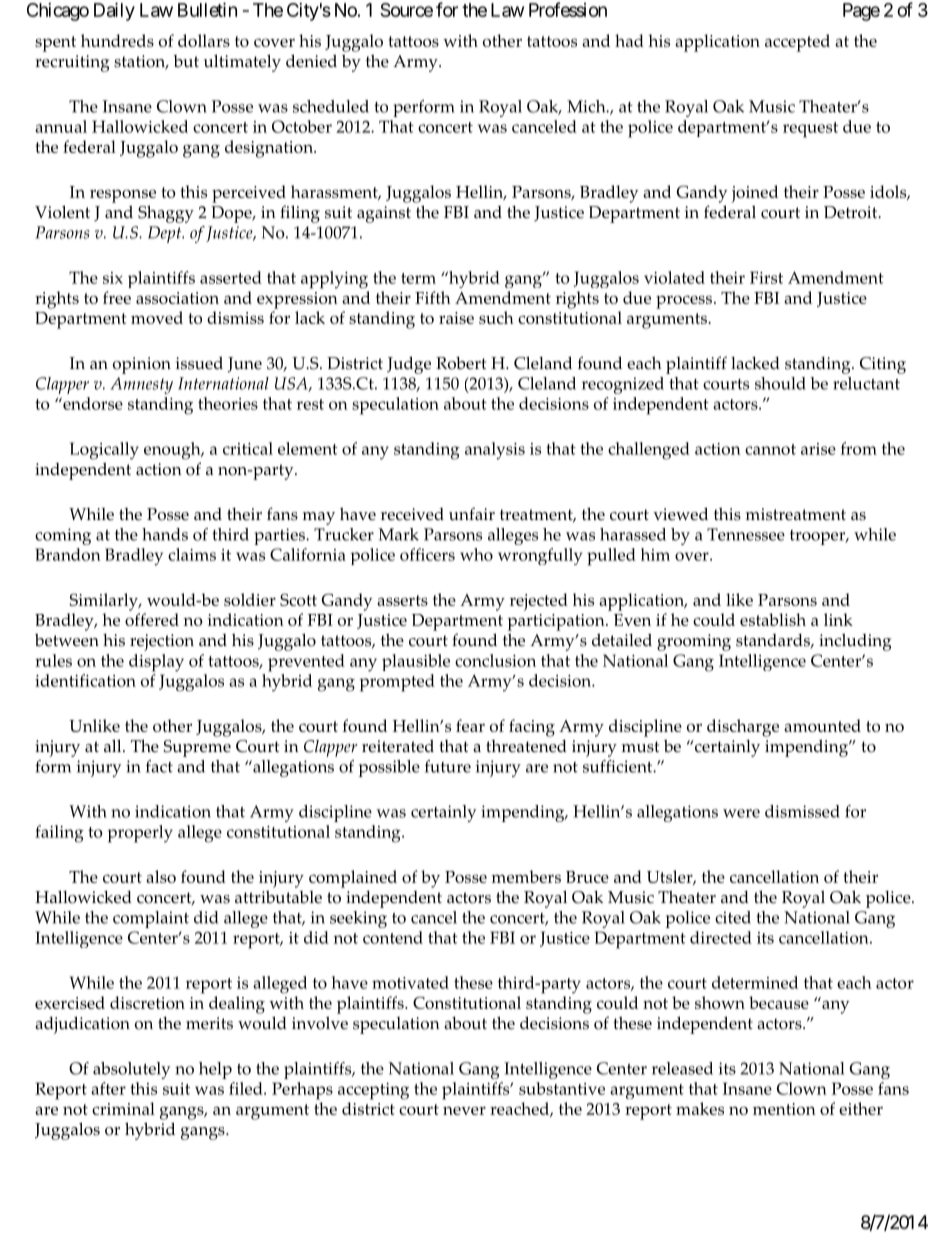  Describe the element at coordinates (784, 1109) in the image. I see `mention` at that location.
